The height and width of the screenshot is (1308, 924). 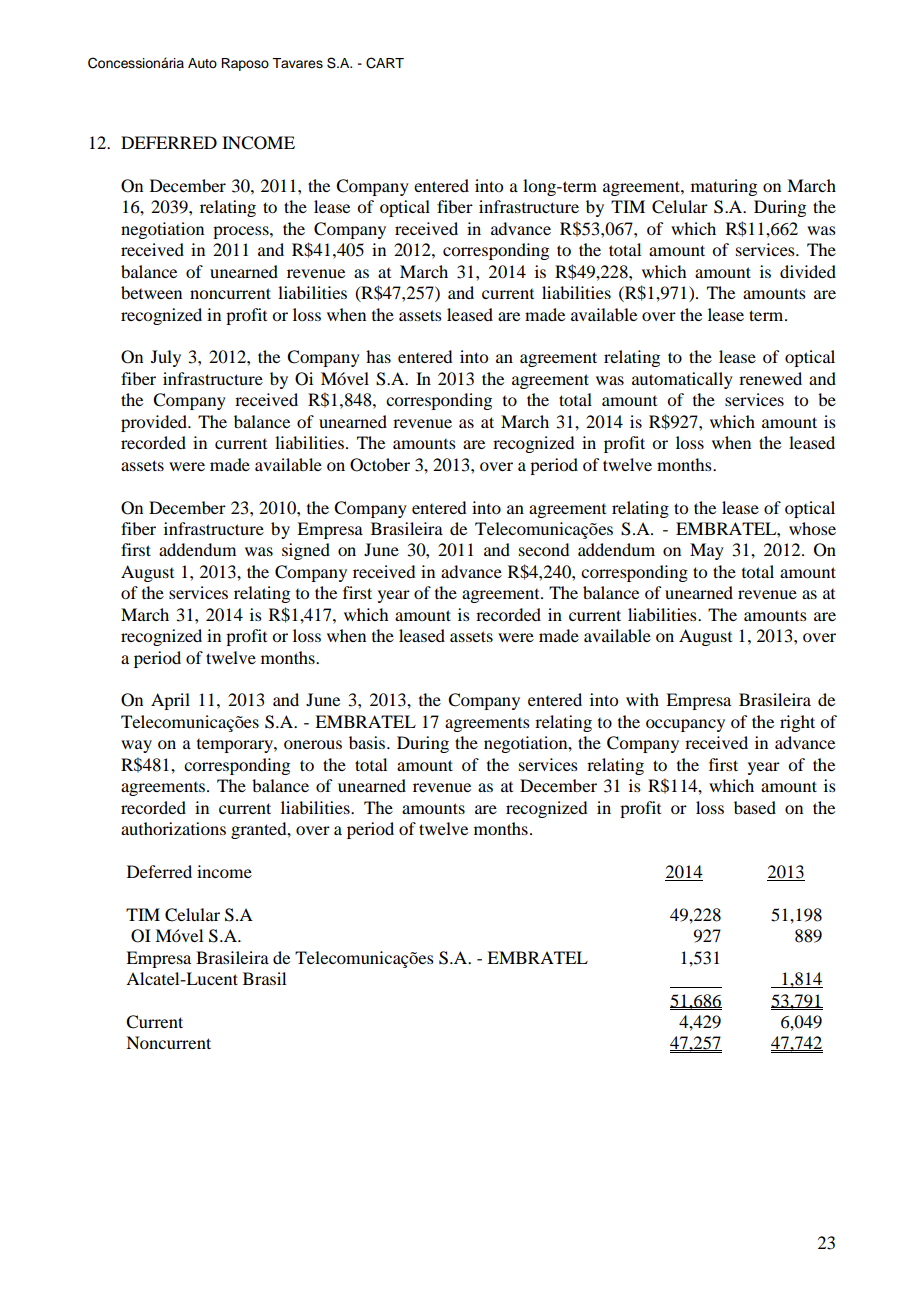 I want to click on basis, so click(x=368, y=742).
